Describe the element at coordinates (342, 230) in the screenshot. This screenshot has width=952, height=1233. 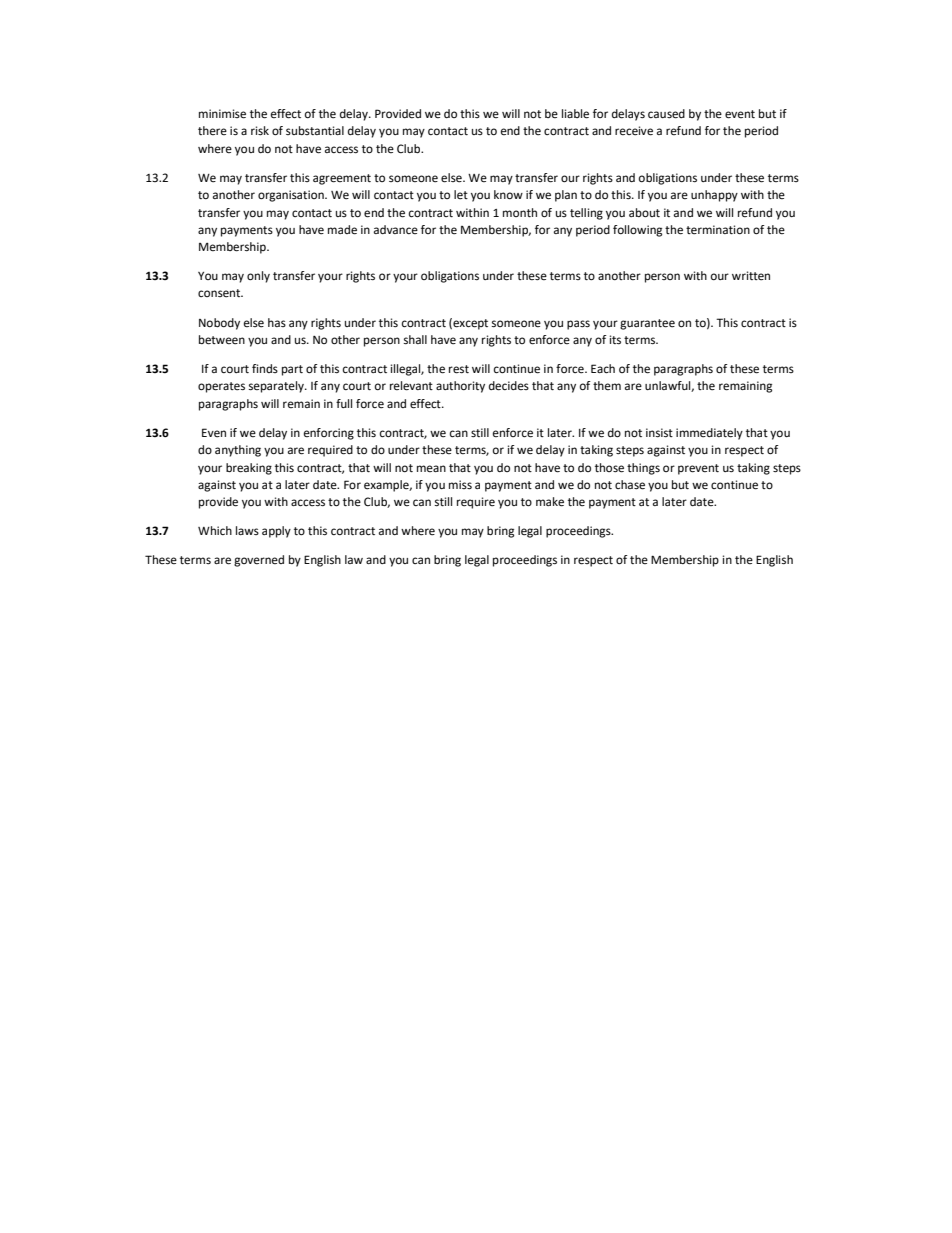
I see `made` at that location.
